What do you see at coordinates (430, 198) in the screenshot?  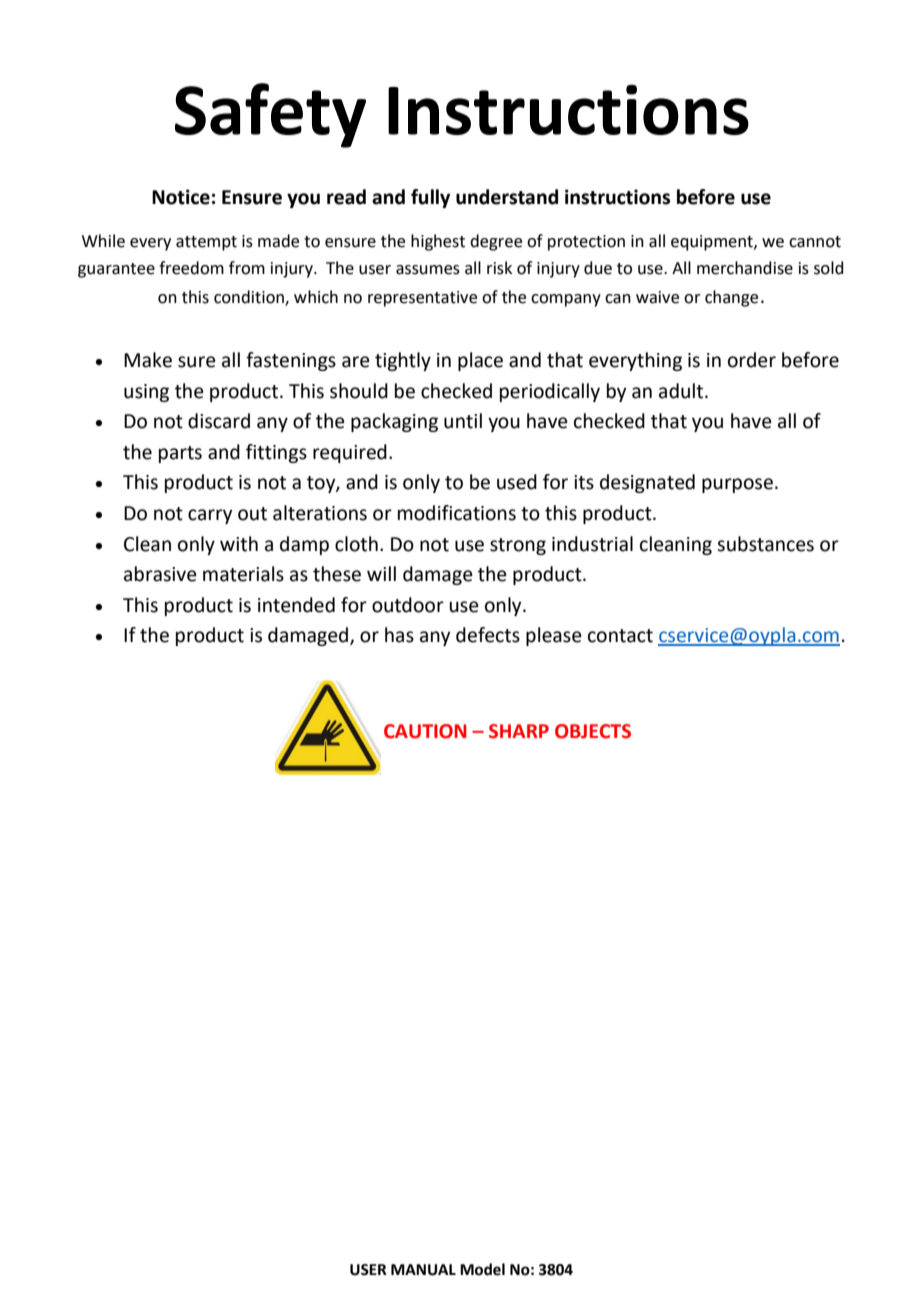 I see `fully` at bounding box center [430, 198].
